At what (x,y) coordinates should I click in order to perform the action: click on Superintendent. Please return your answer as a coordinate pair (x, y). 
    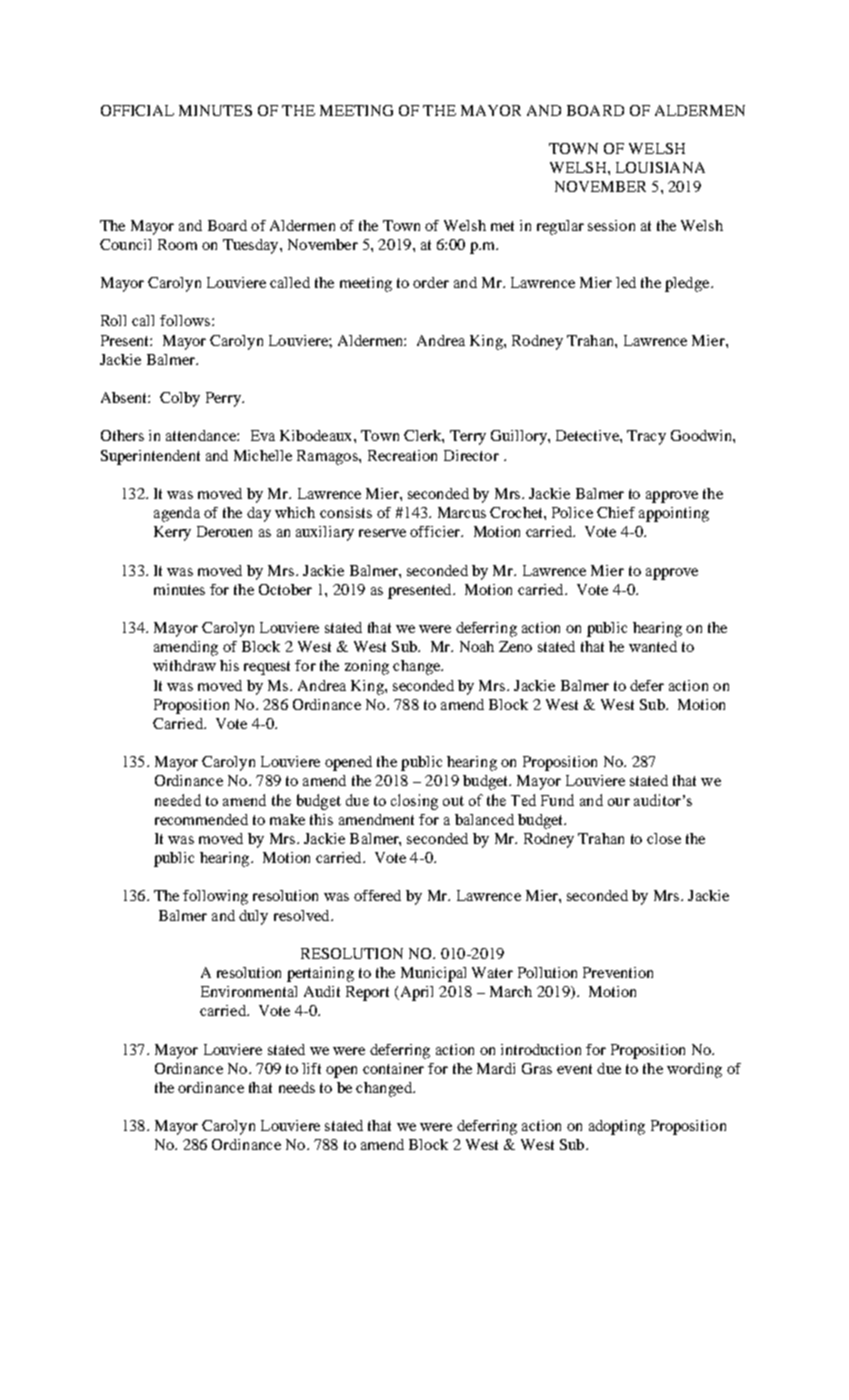
    Looking at the image, I should click on (150, 457).
